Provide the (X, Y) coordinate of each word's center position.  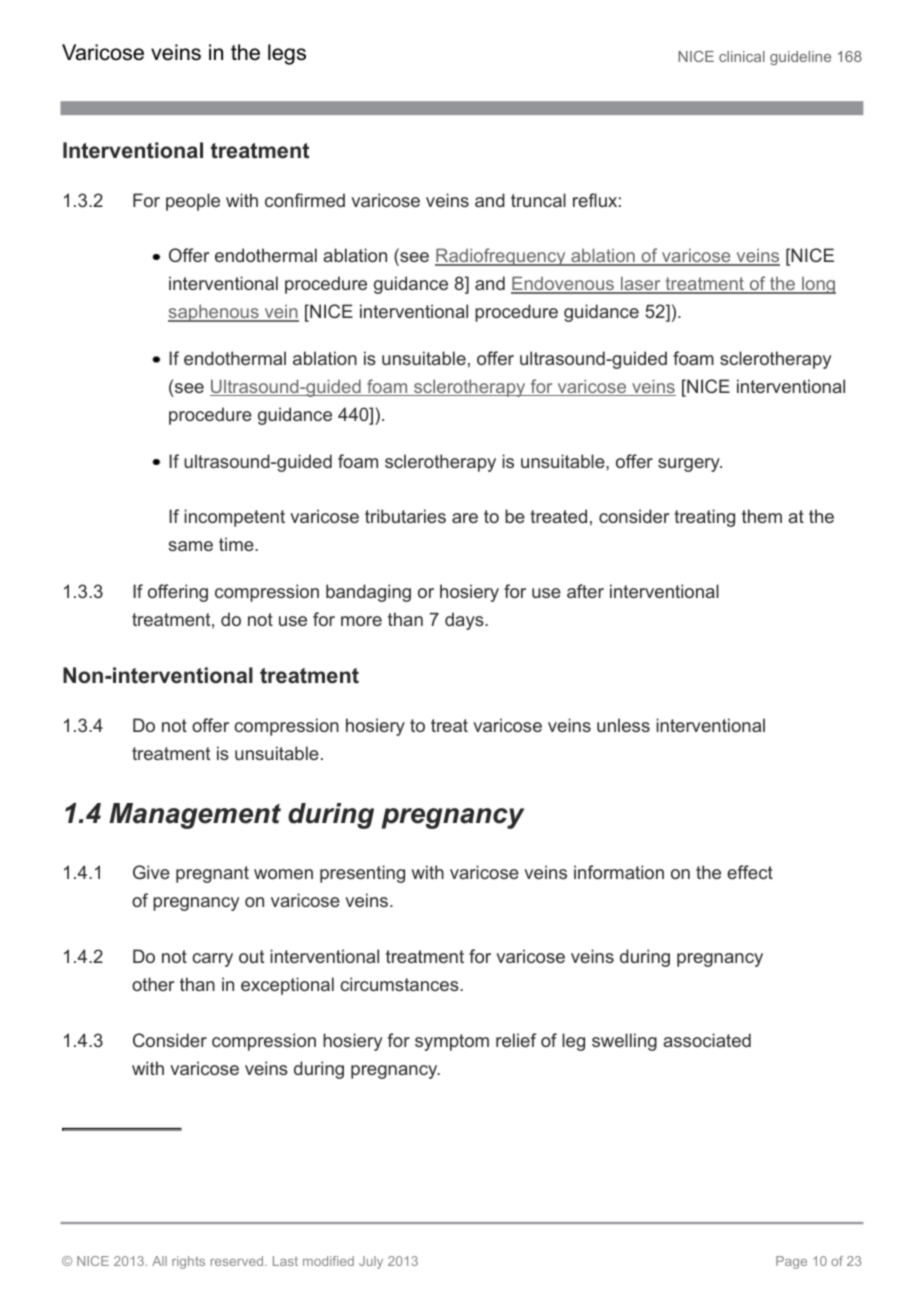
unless (623, 725)
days (465, 621)
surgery (690, 465)
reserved (238, 1261)
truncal (538, 200)
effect (750, 872)
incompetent (234, 518)
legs (287, 54)
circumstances (400, 984)
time (237, 544)
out (251, 956)
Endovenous (563, 285)
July (371, 1262)
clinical (742, 56)
